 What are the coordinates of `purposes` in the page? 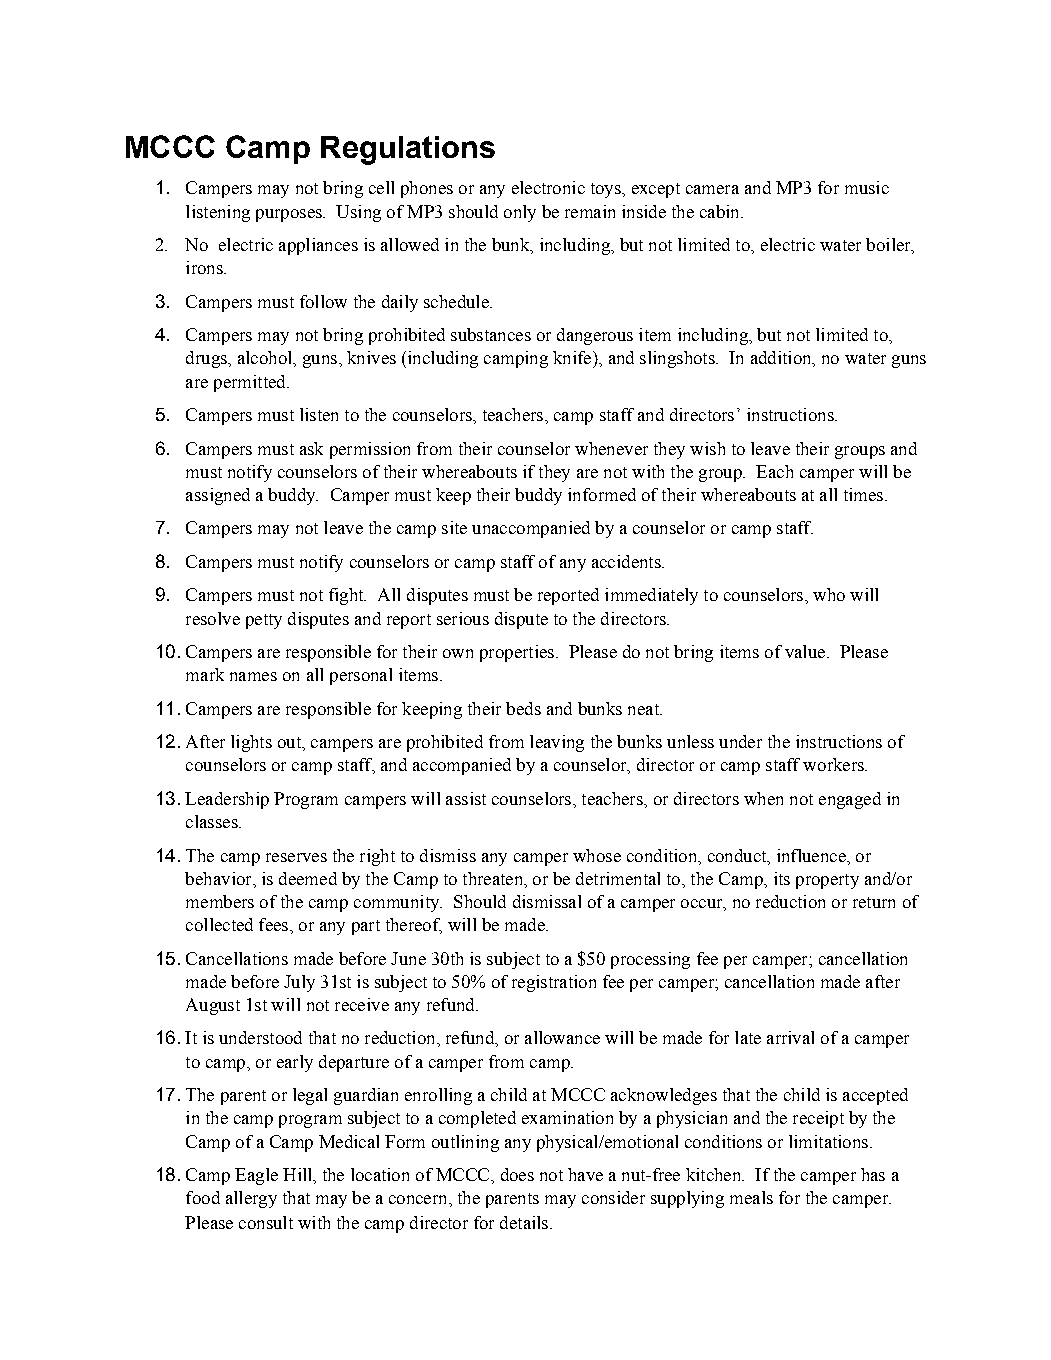 It's located at (290, 215).
